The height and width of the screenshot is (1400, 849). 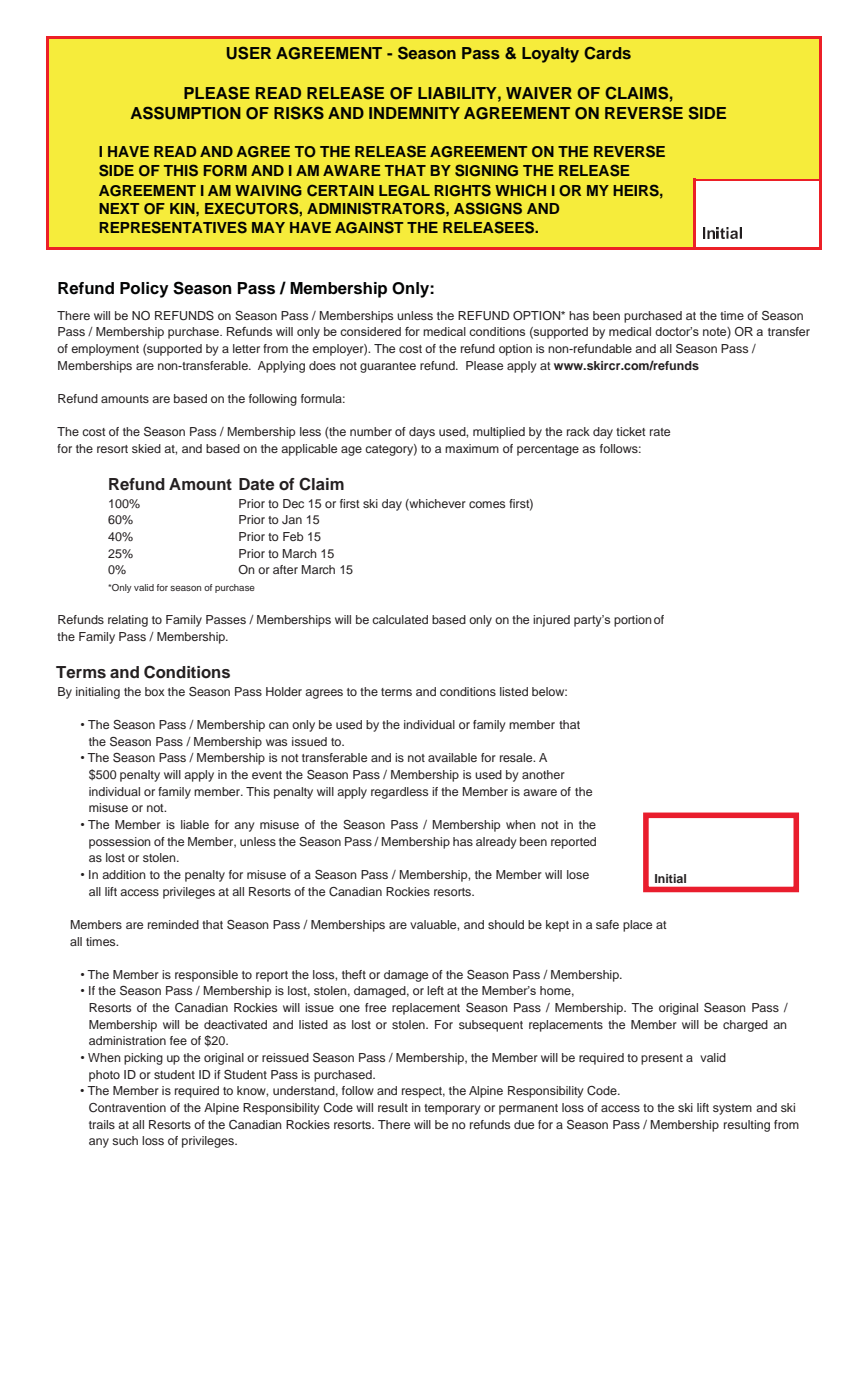 What do you see at coordinates (414, 113) in the screenshot?
I see `INDEMNITY` at bounding box center [414, 113].
